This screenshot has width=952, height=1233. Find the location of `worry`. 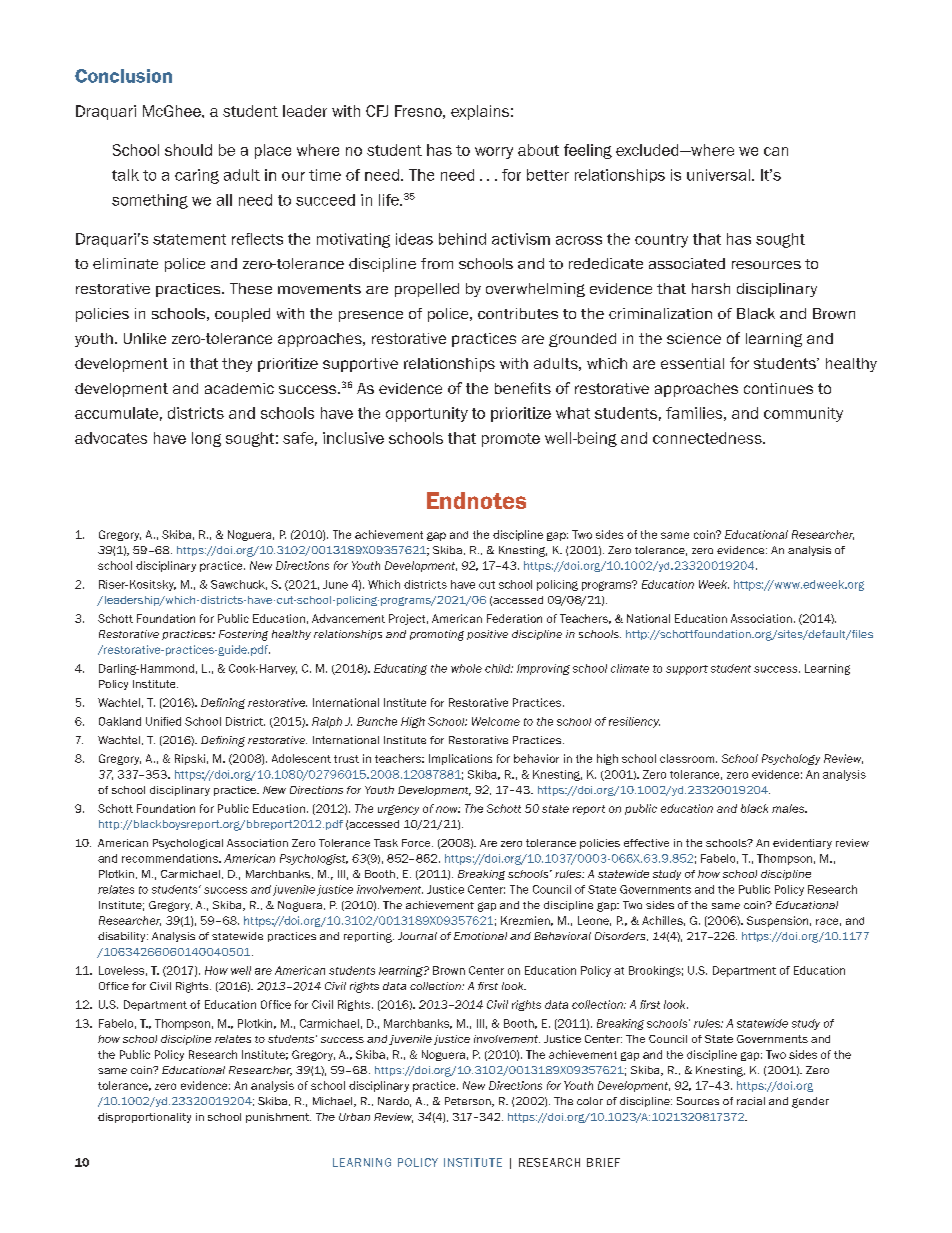

worry is located at coordinates (494, 153).
